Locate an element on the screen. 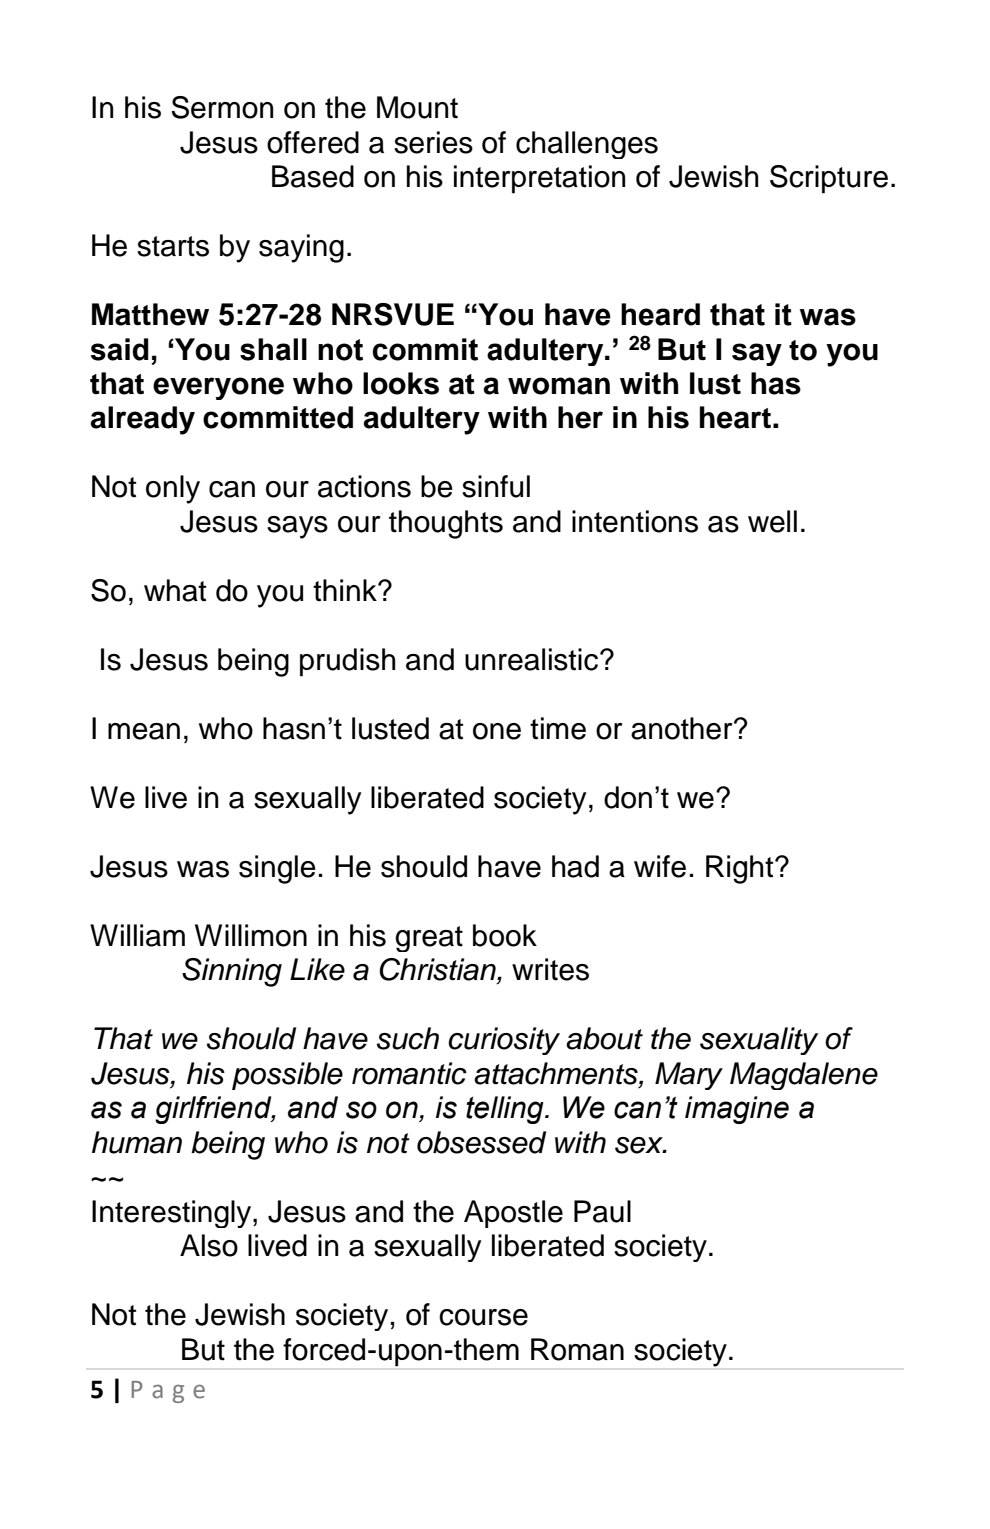 The image size is (990, 1529). Also is located at coordinates (209, 1245).
